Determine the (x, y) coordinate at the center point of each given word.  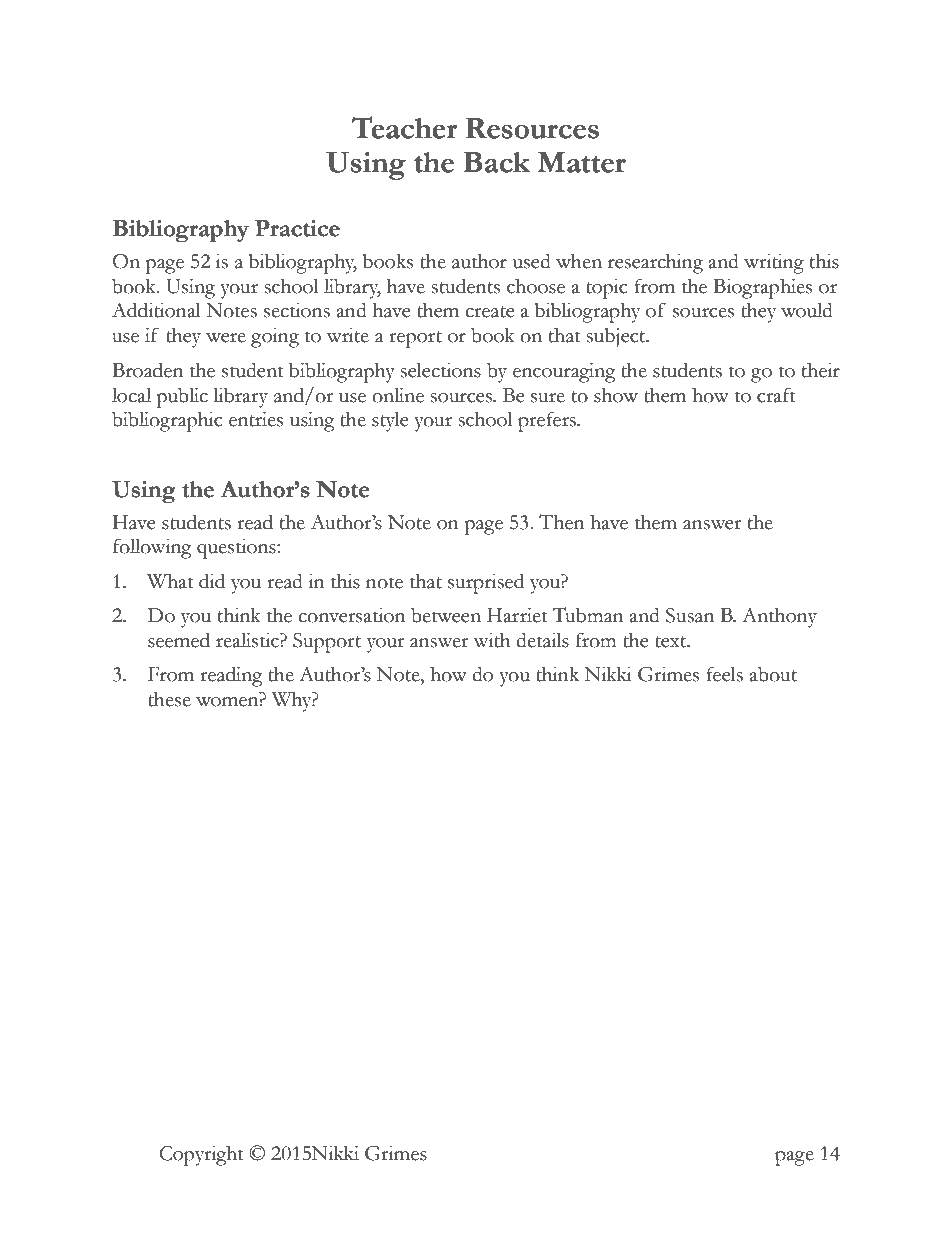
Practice (297, 228)
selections (440, 370)
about (773, 674)
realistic (248, 640)
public (182, 397)
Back (496, 162)
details (542, 640)
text (672, 642)
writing (774, 263)
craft (776, 395)
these (169, 699)
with (492, 640)
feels (724, 674)
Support (327, 643)
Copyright (202, 1155)
